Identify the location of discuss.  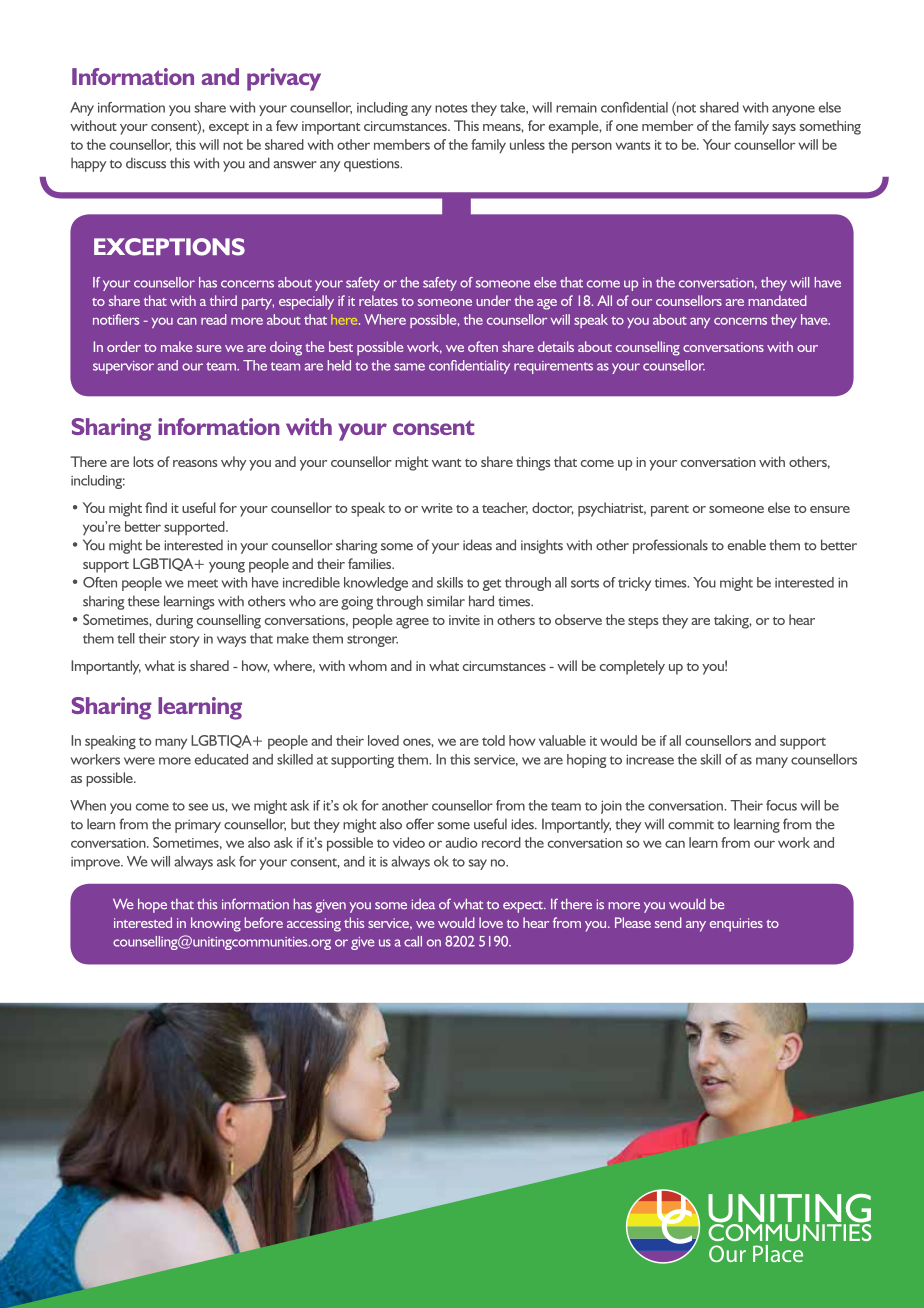
(146, 163).
